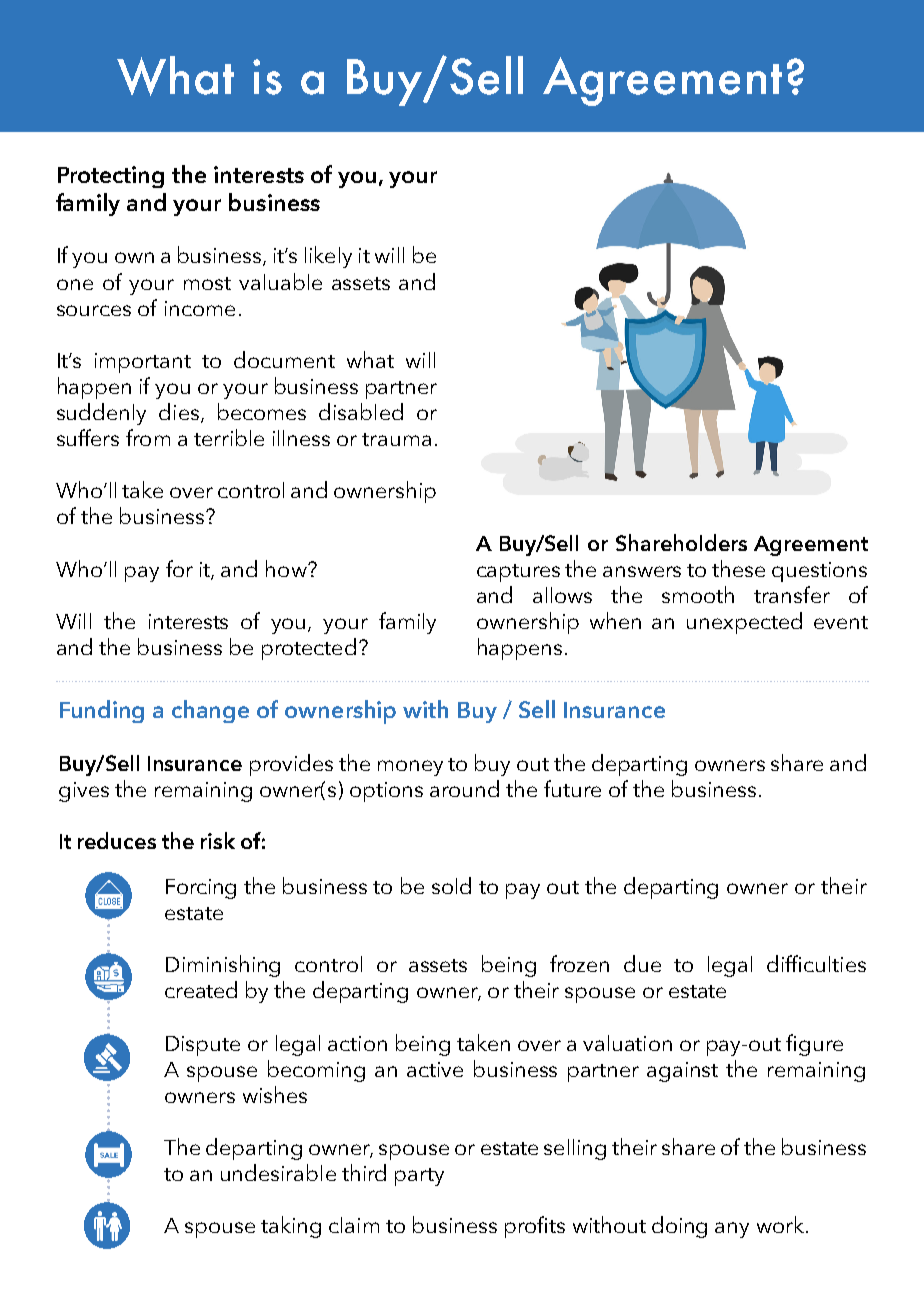 Image resolution: width=924 pixels, height=1308 pixels. I want to click on unexpected, so click(744, 623).
